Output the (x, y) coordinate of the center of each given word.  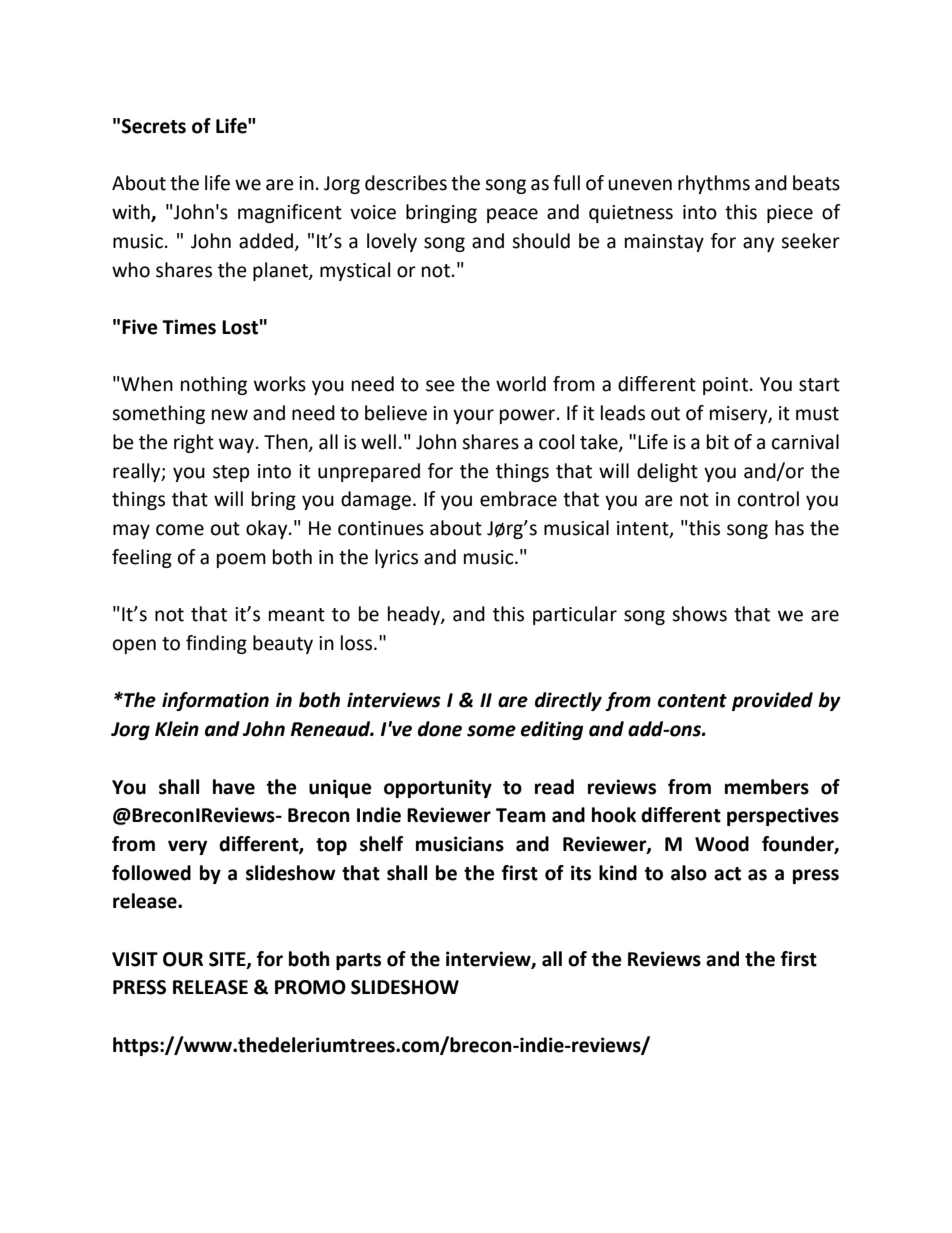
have (234, 787)
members (767, 787)
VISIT (135, 959)
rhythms (714, 184)
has (789, 528)
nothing (214, 385)
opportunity (438, 788)
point (727, 386)
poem (241, 560)
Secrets (154, 126)
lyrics (396, 558)
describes (406, 183)
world (521, 384)
